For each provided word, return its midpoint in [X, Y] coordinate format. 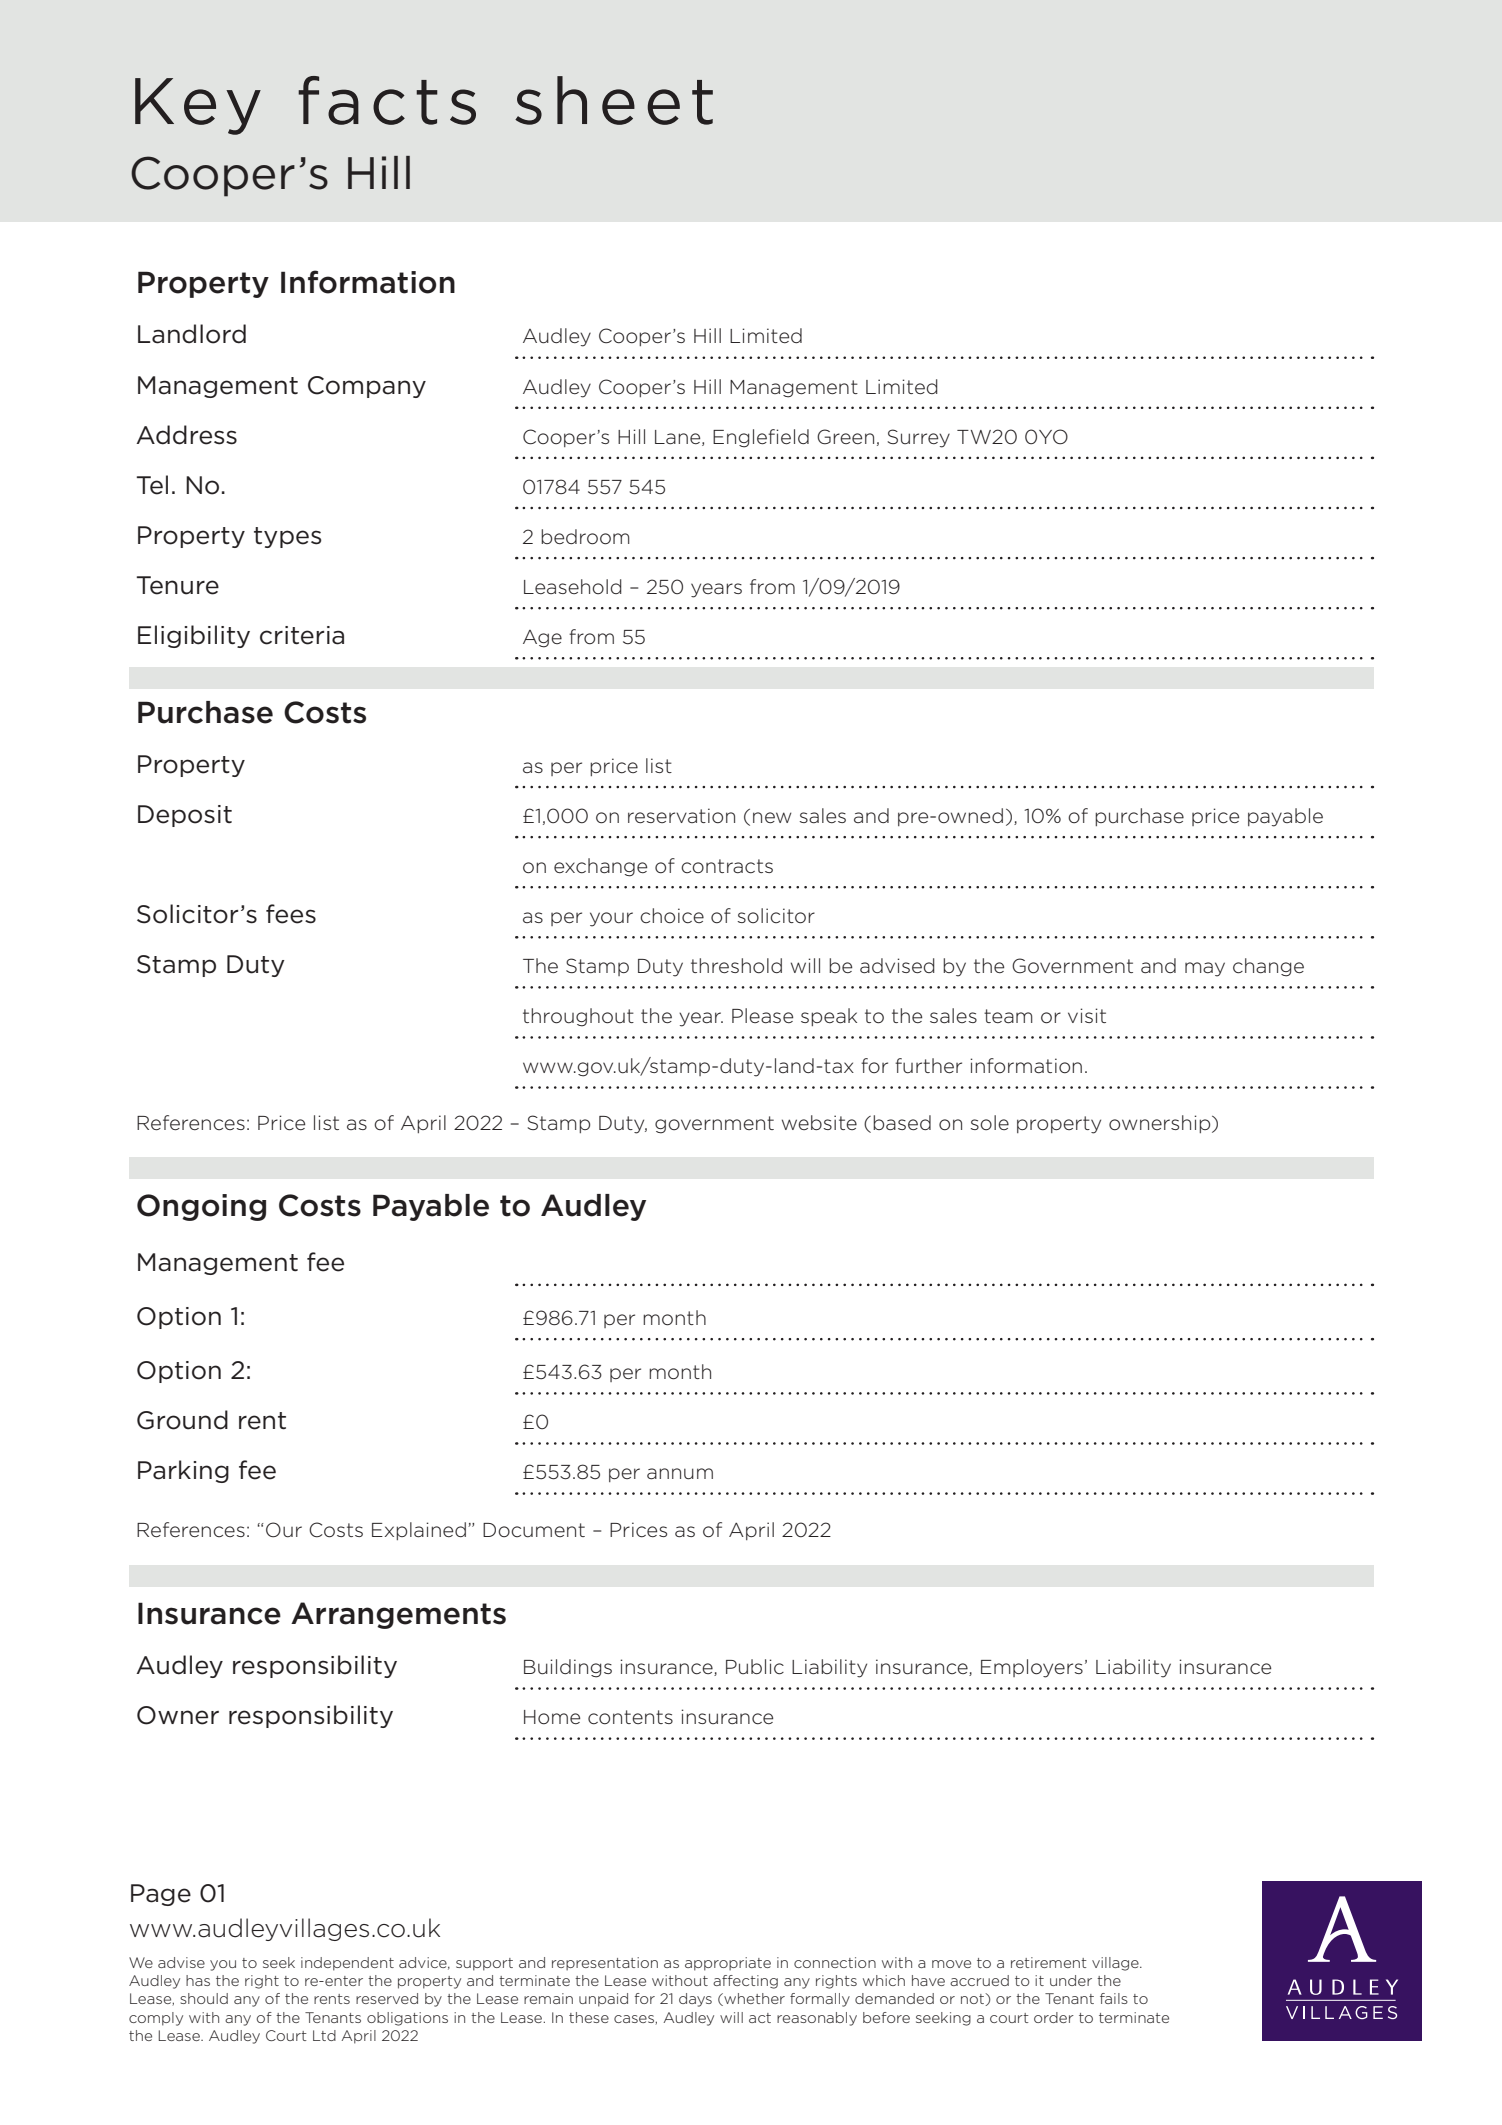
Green [845, 437]
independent [347, 1964]
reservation [681, 816]
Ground [182, 1420]
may [1205, 969]
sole [989, 1122]
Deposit [185, 816]
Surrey [918, 438]
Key [198, 106]
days [695, 2000]
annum [680, 1474]
